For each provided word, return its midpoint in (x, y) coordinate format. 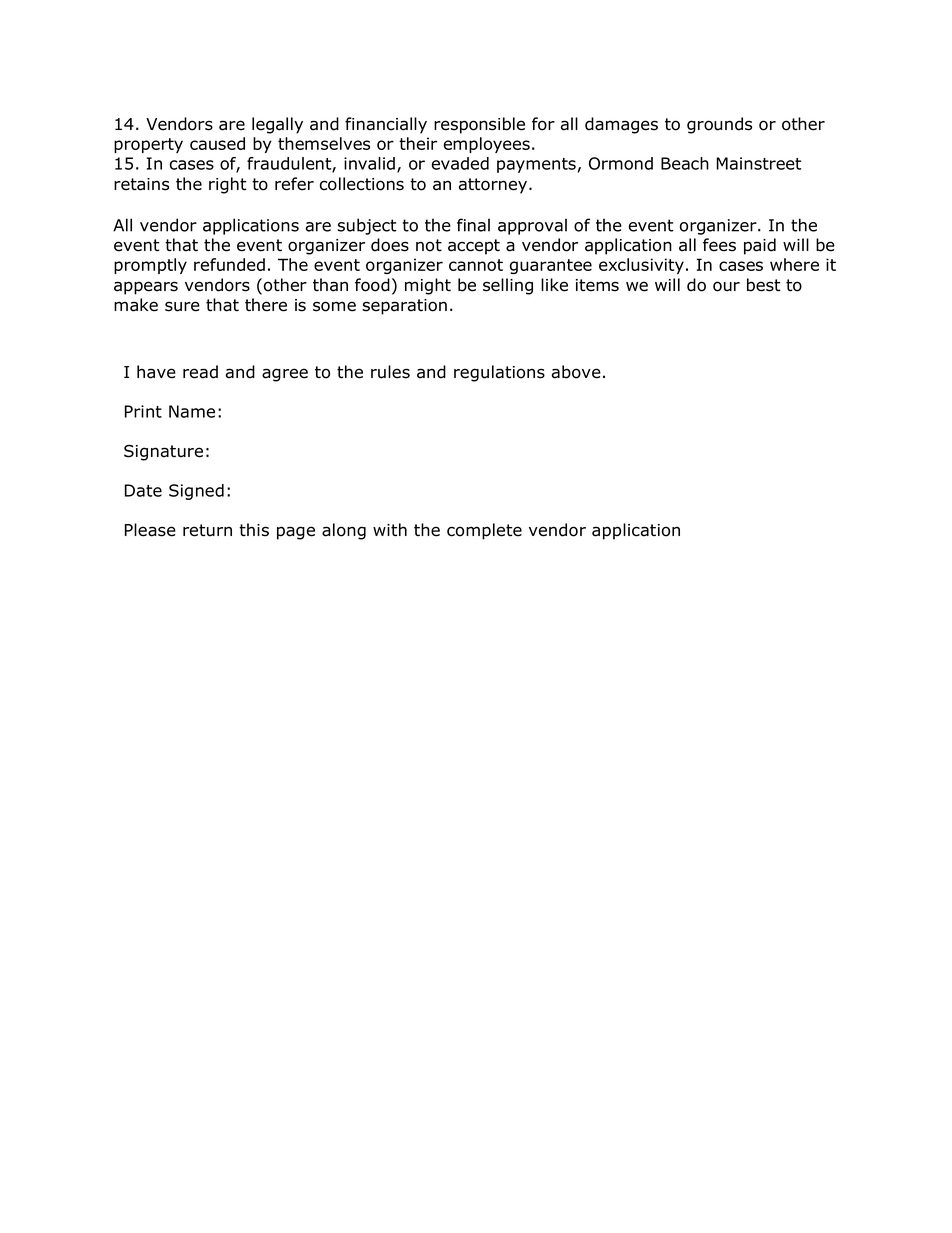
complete (484, 531)
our (726, 286)
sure (182, 306)
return (207, 530)
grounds (719, 125)
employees (487, 145)
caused (217, 143)
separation (405, 307)
